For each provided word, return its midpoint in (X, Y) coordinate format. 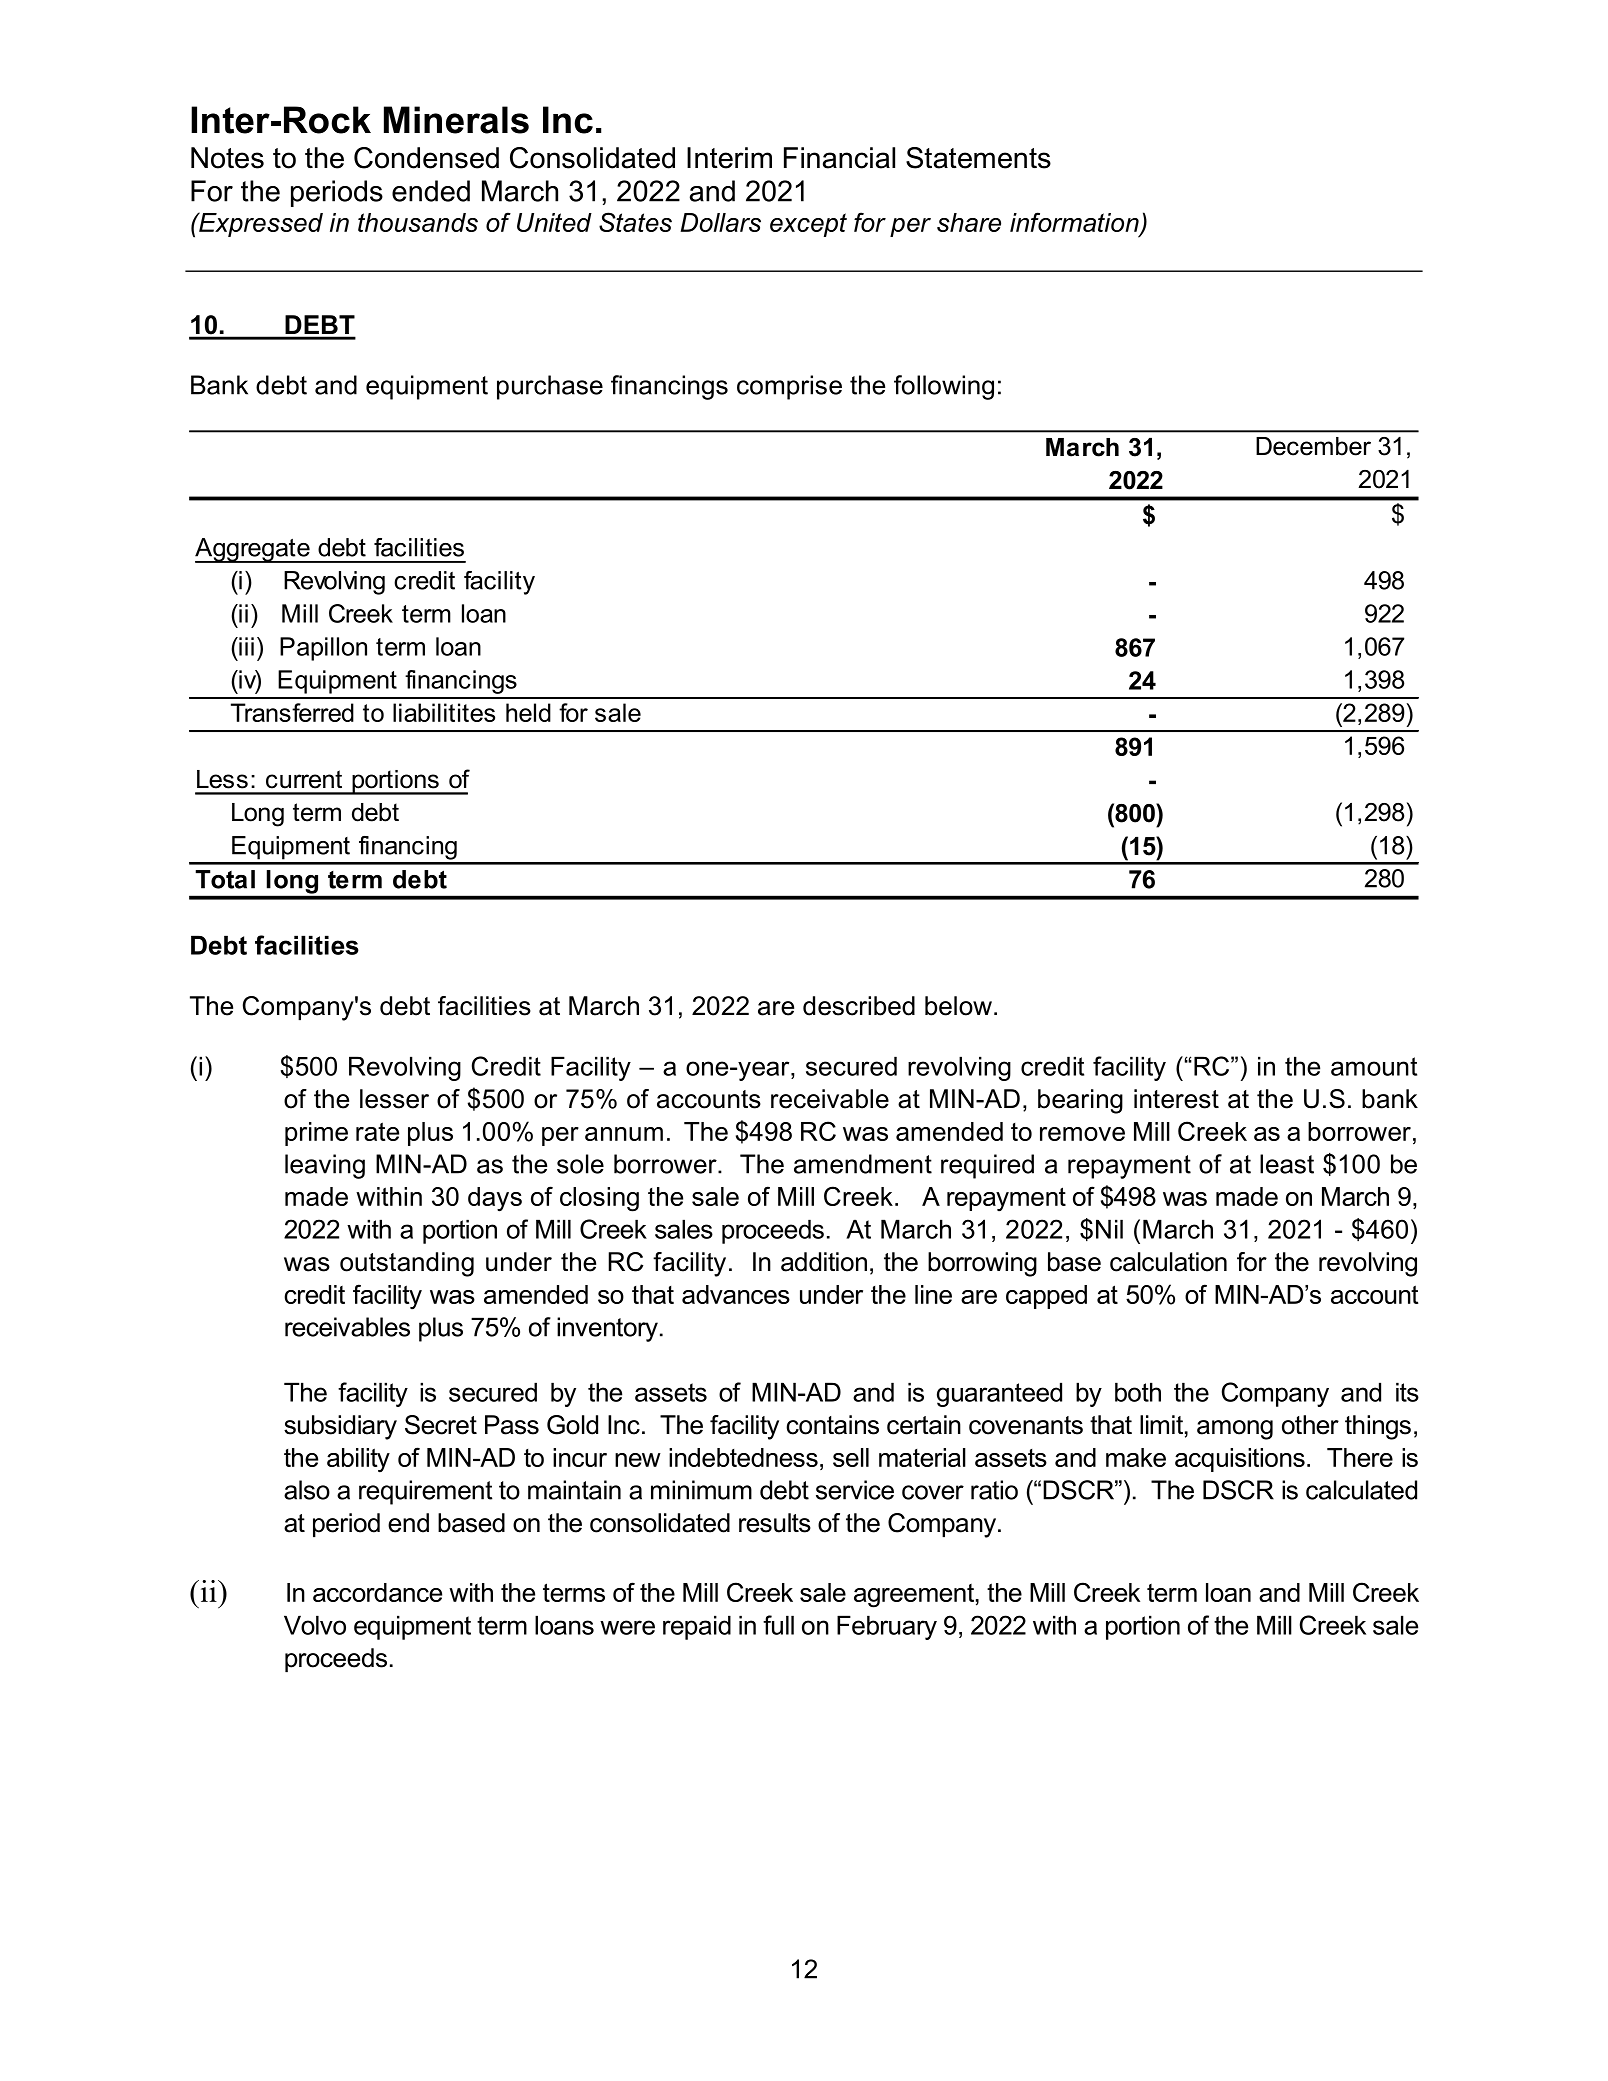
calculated (1361, 1490)
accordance (377, 1592)
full (778, 1625)
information (1075, 223)
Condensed (426, 158)
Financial (839, 158)
